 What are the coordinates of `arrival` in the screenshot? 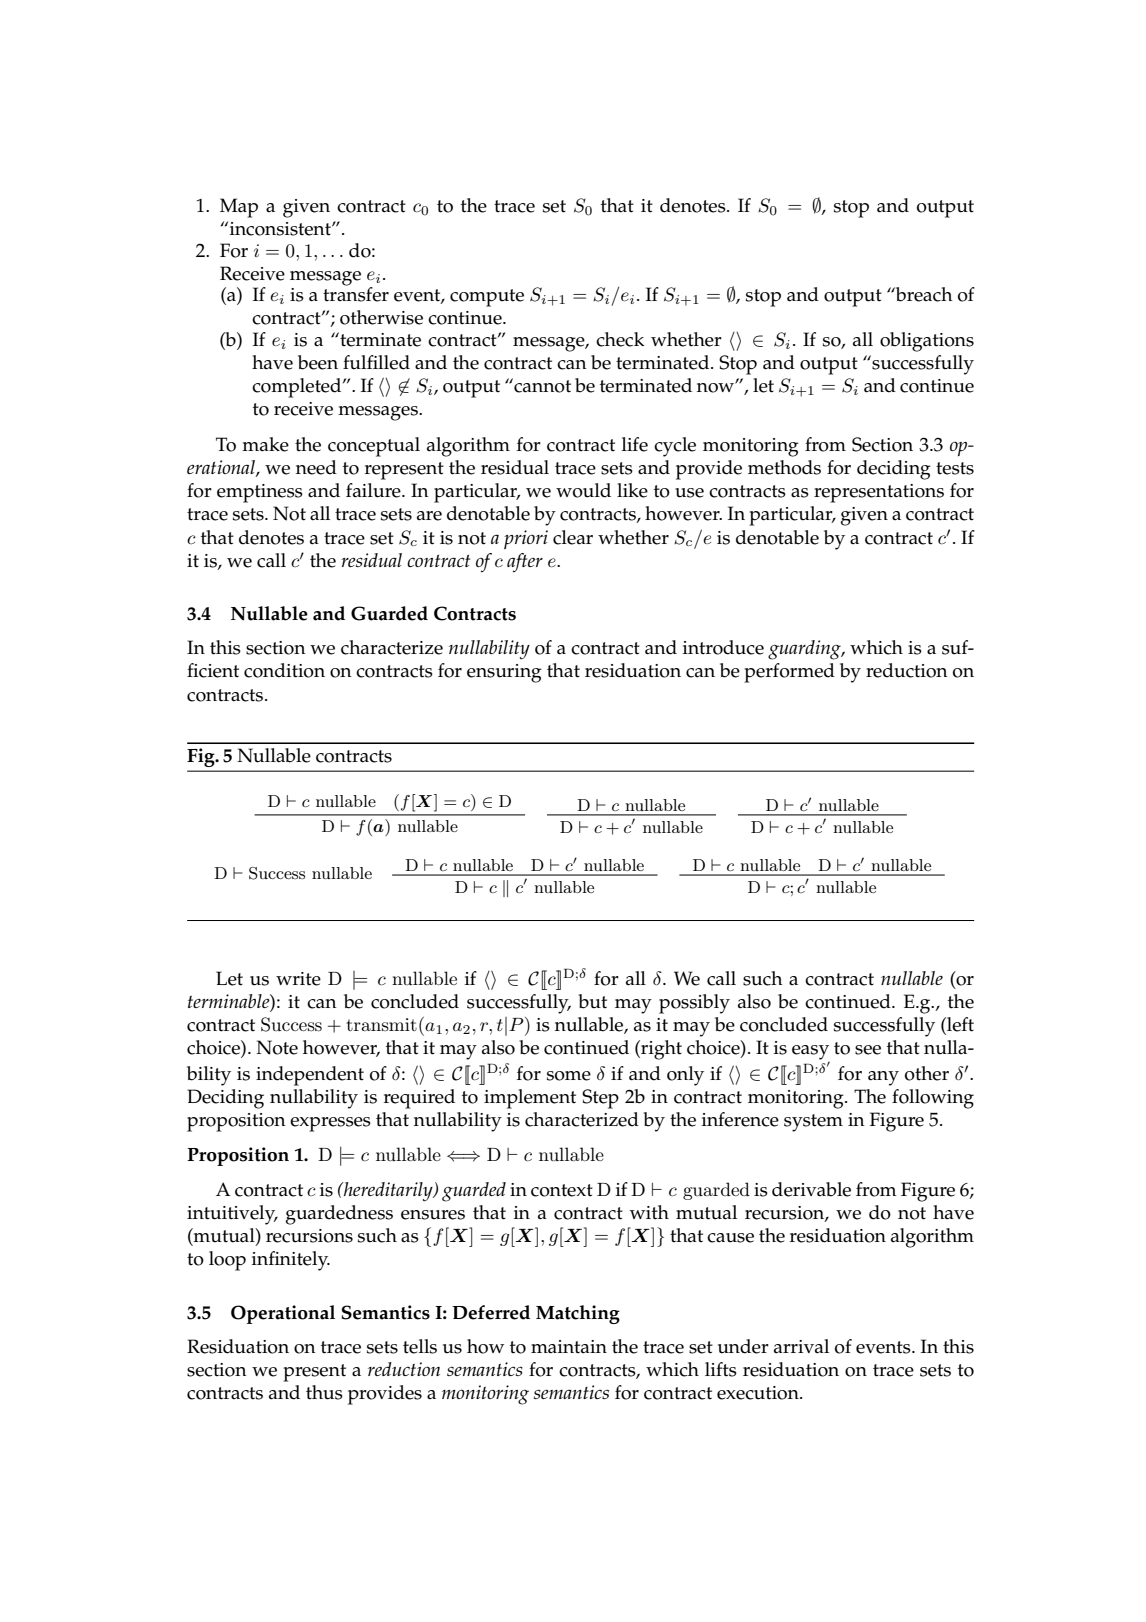 It's located at (801, 1346).
